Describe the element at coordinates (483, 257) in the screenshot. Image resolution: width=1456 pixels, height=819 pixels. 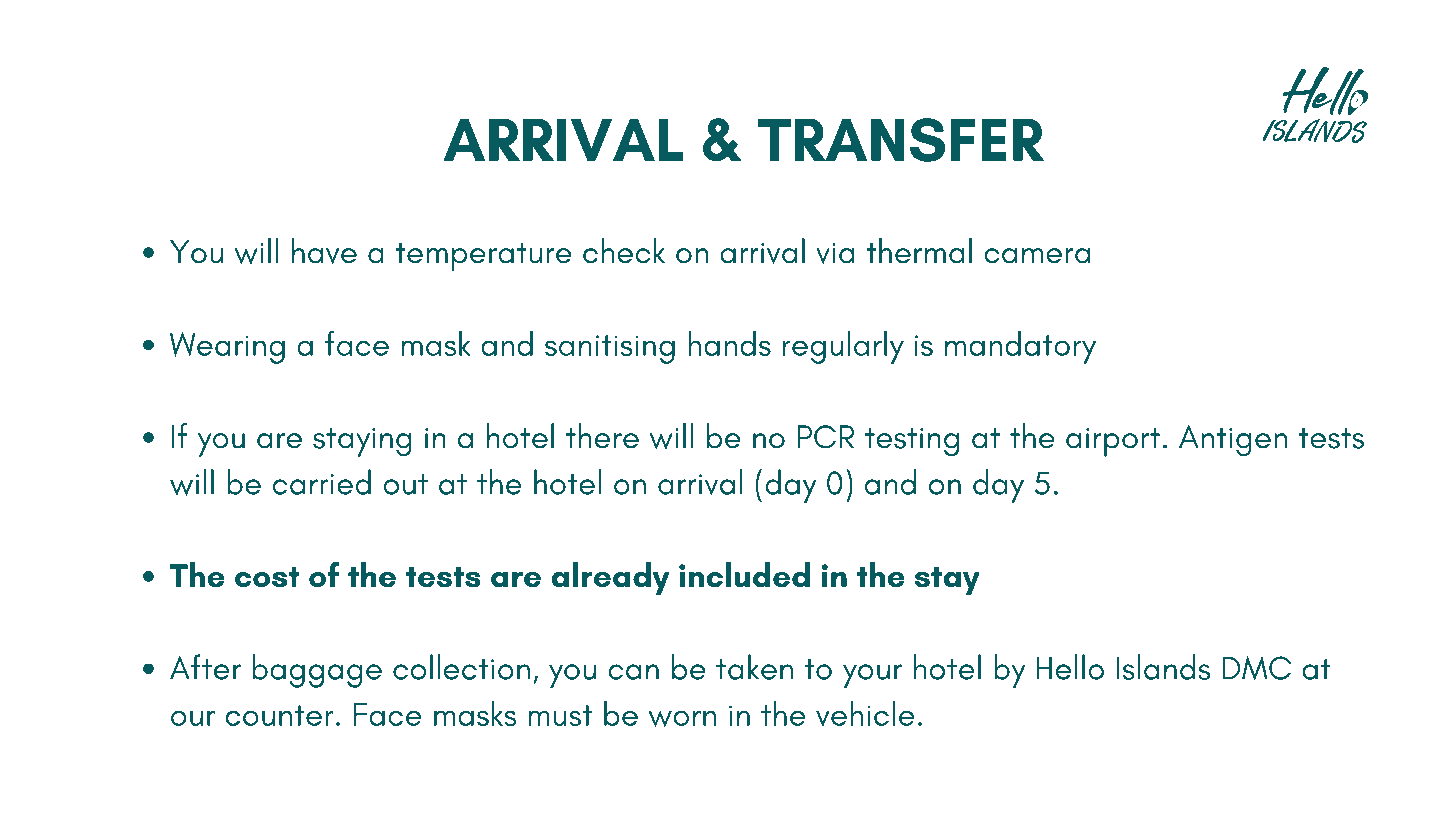
I see `temperature` at that location.
